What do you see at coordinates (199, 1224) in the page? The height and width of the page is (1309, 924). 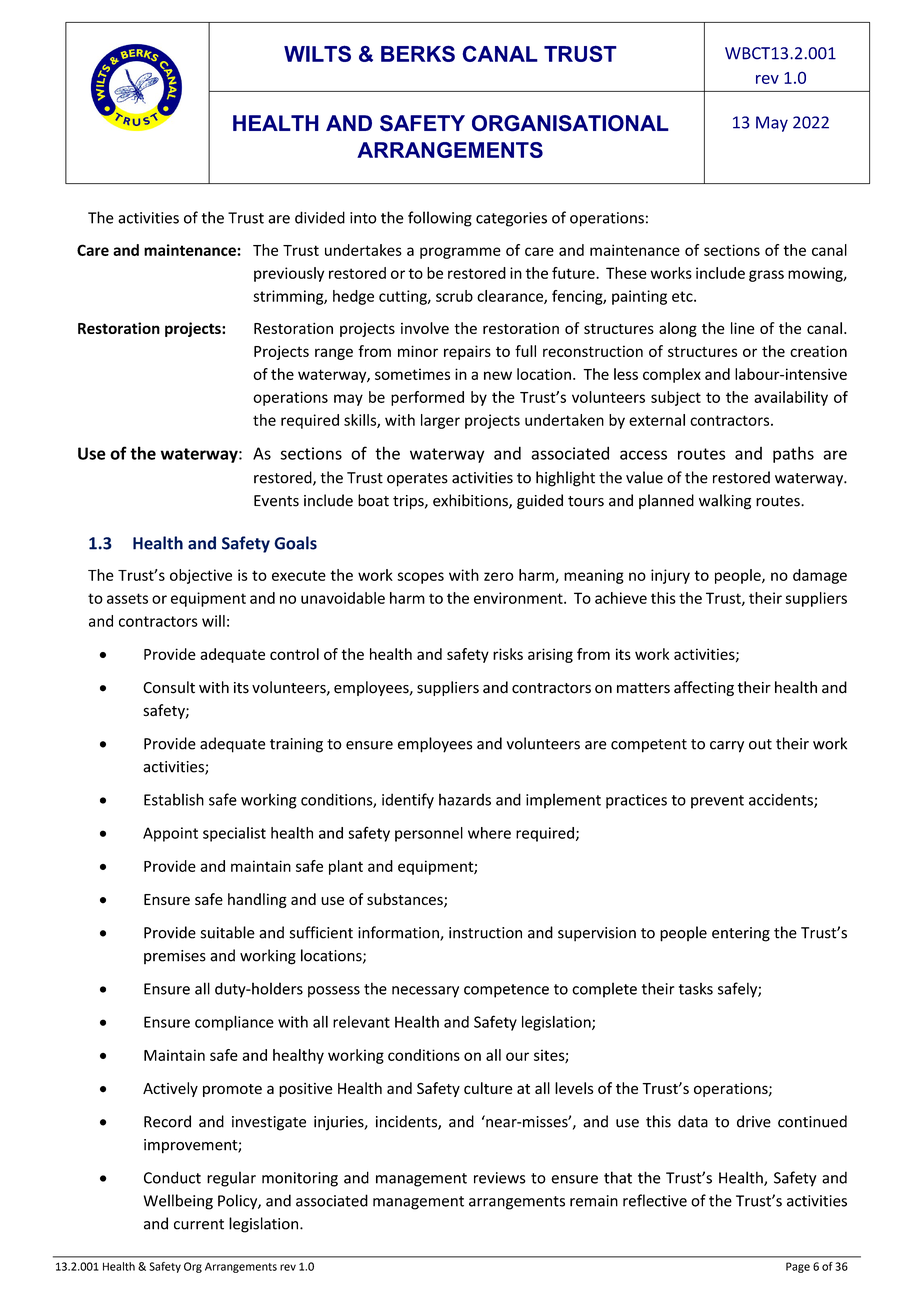 I see `current` at bounding box center [199, 1224].
